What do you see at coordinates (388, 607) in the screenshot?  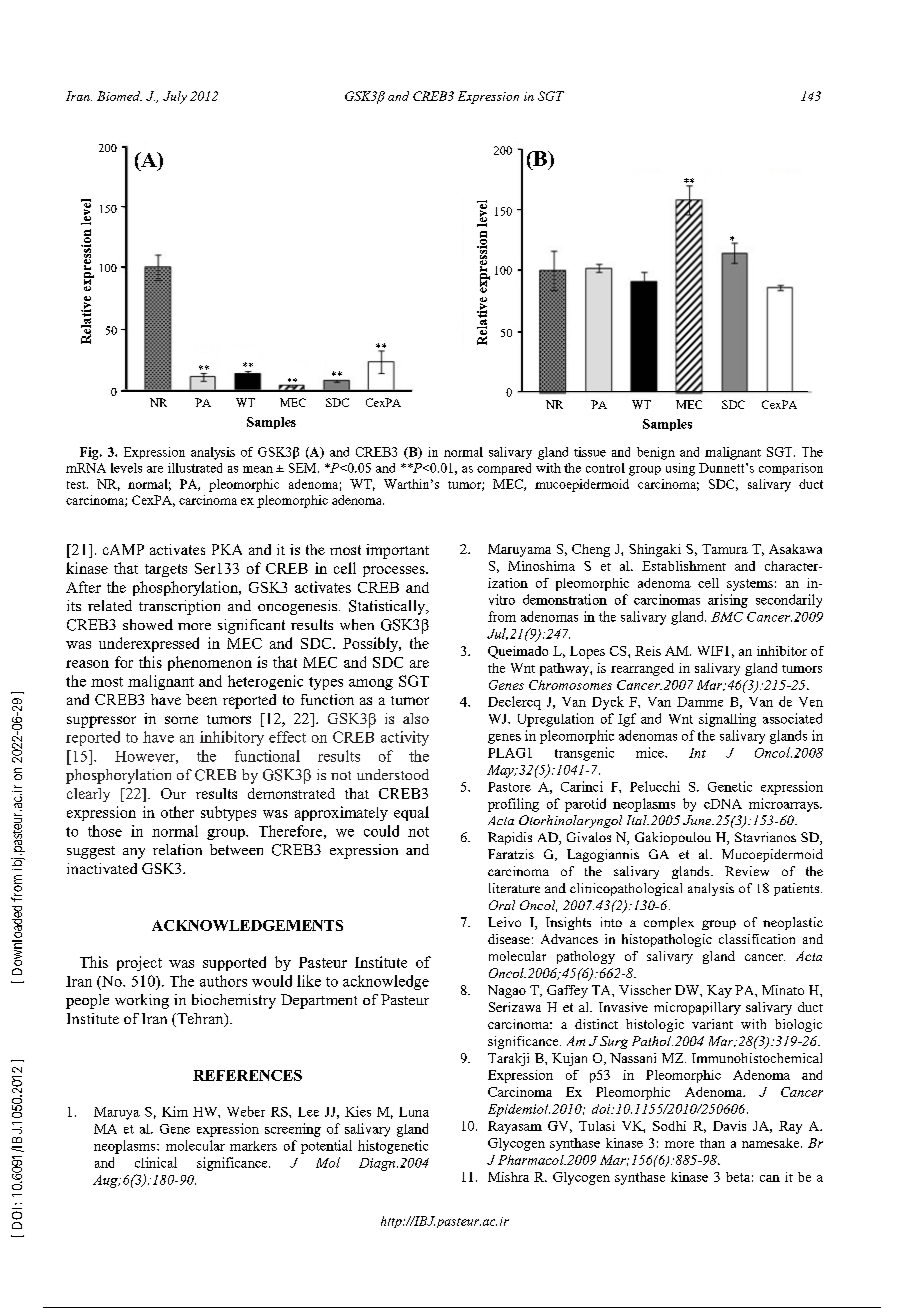 I see `Statistically` at bounding box center [388, 607].
